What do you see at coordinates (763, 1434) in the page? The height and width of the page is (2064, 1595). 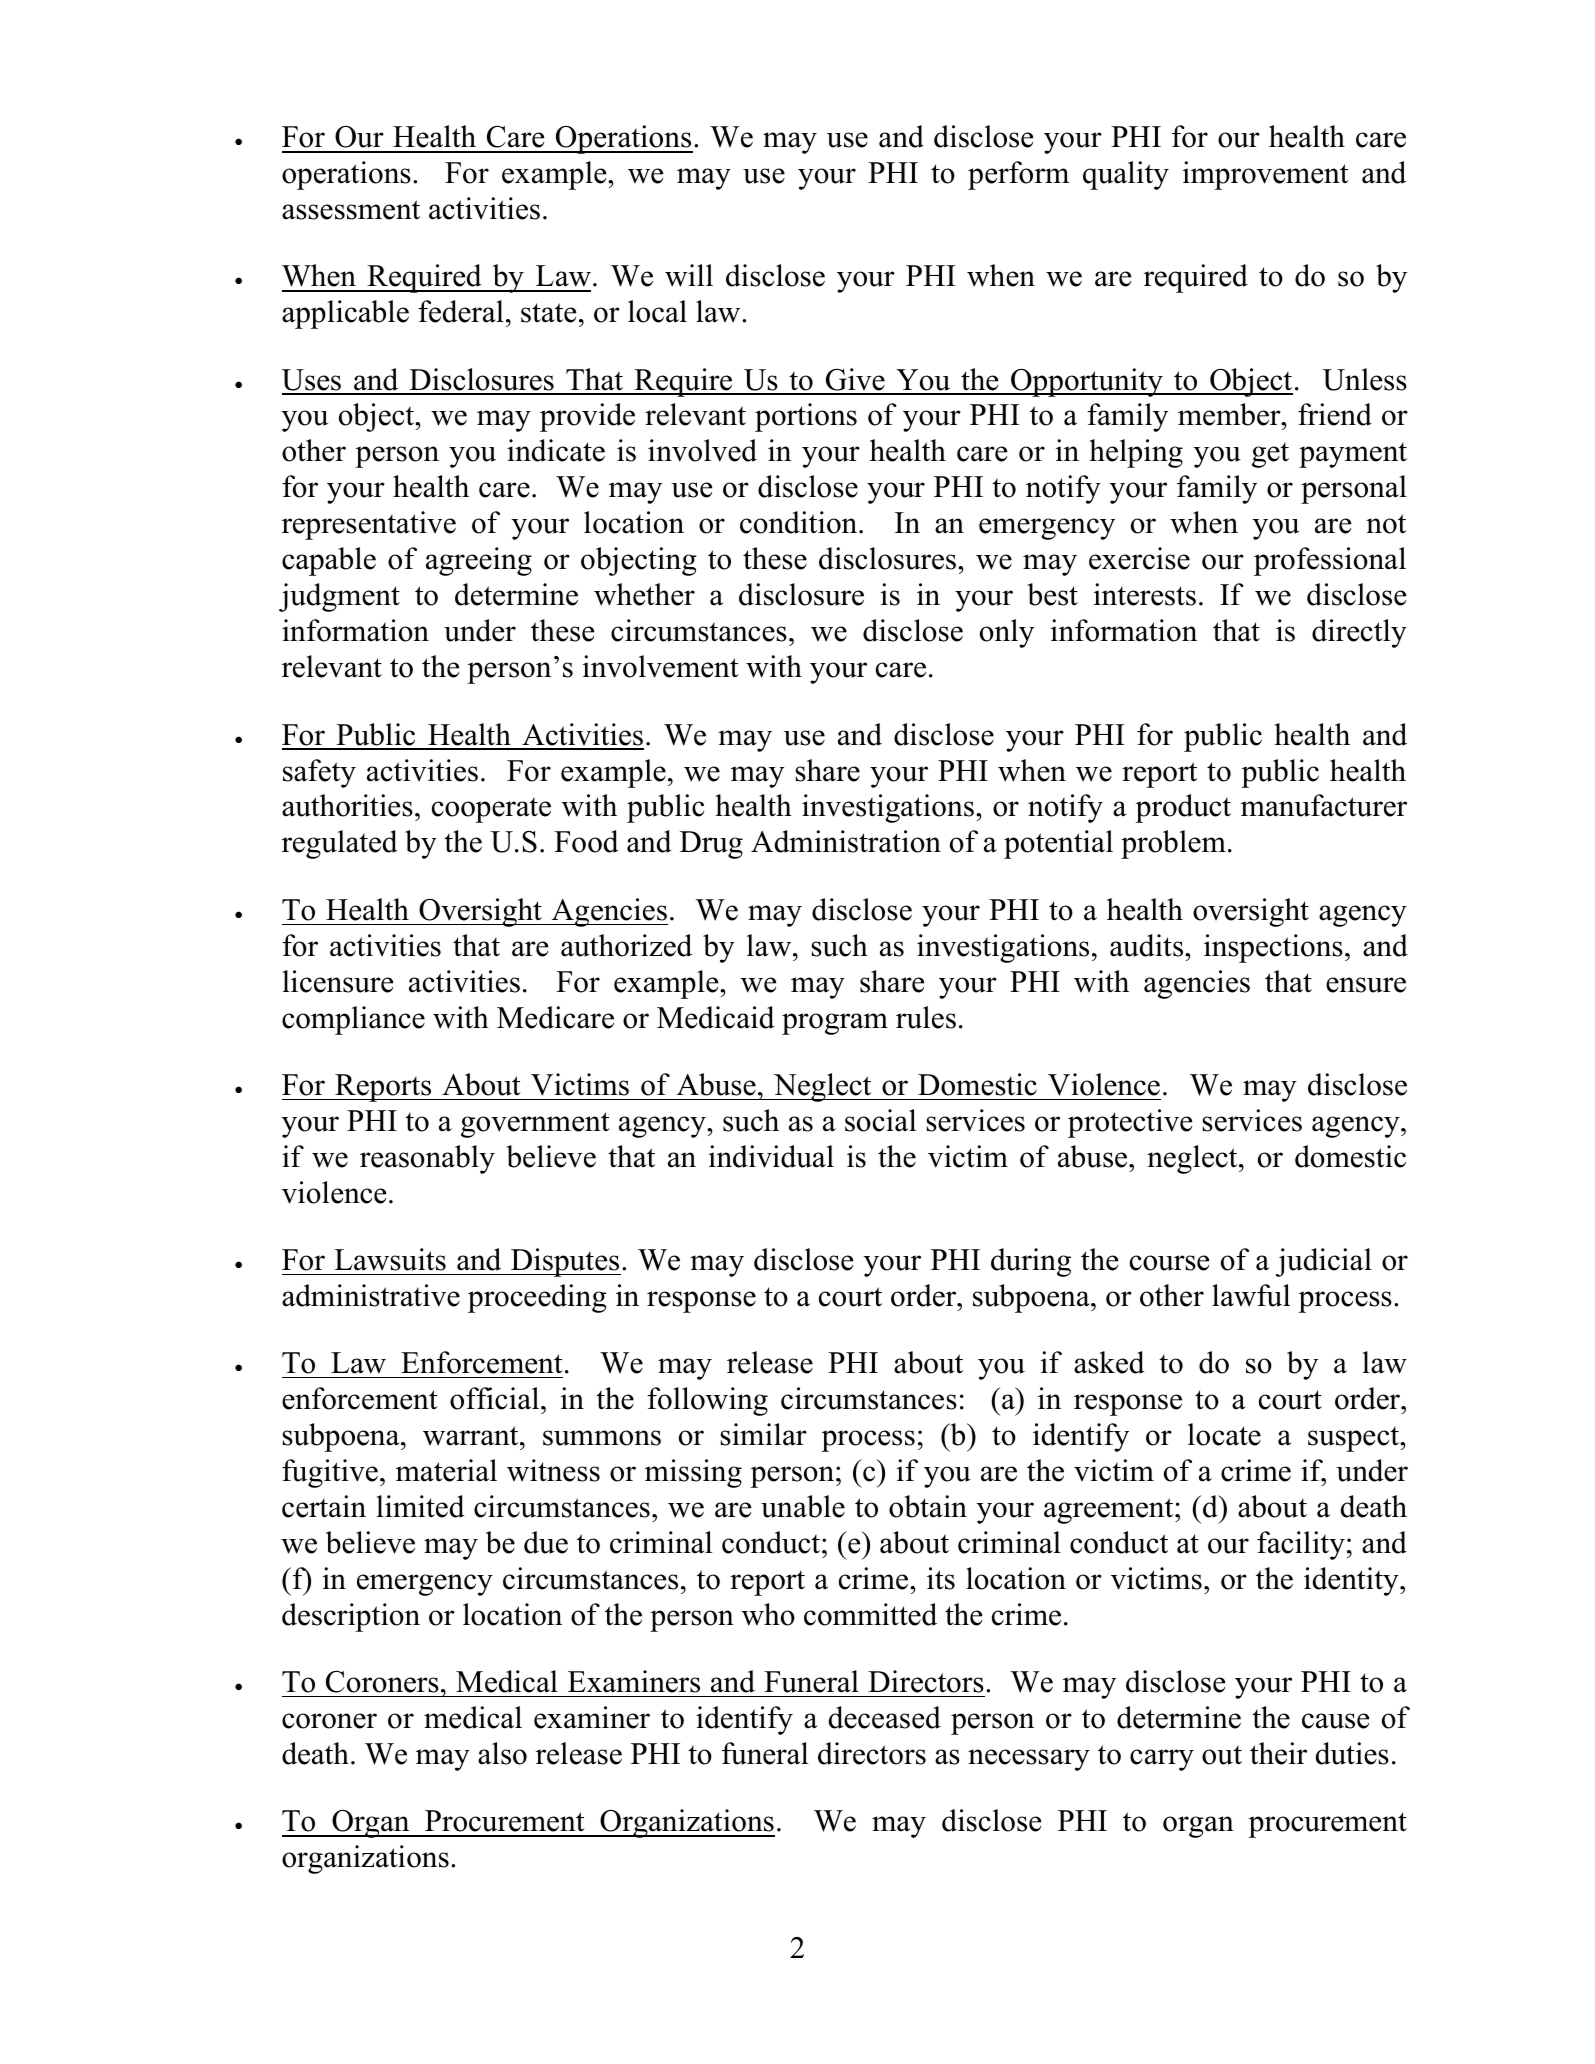 I see `similar` at bounding box center [763, 1434].
